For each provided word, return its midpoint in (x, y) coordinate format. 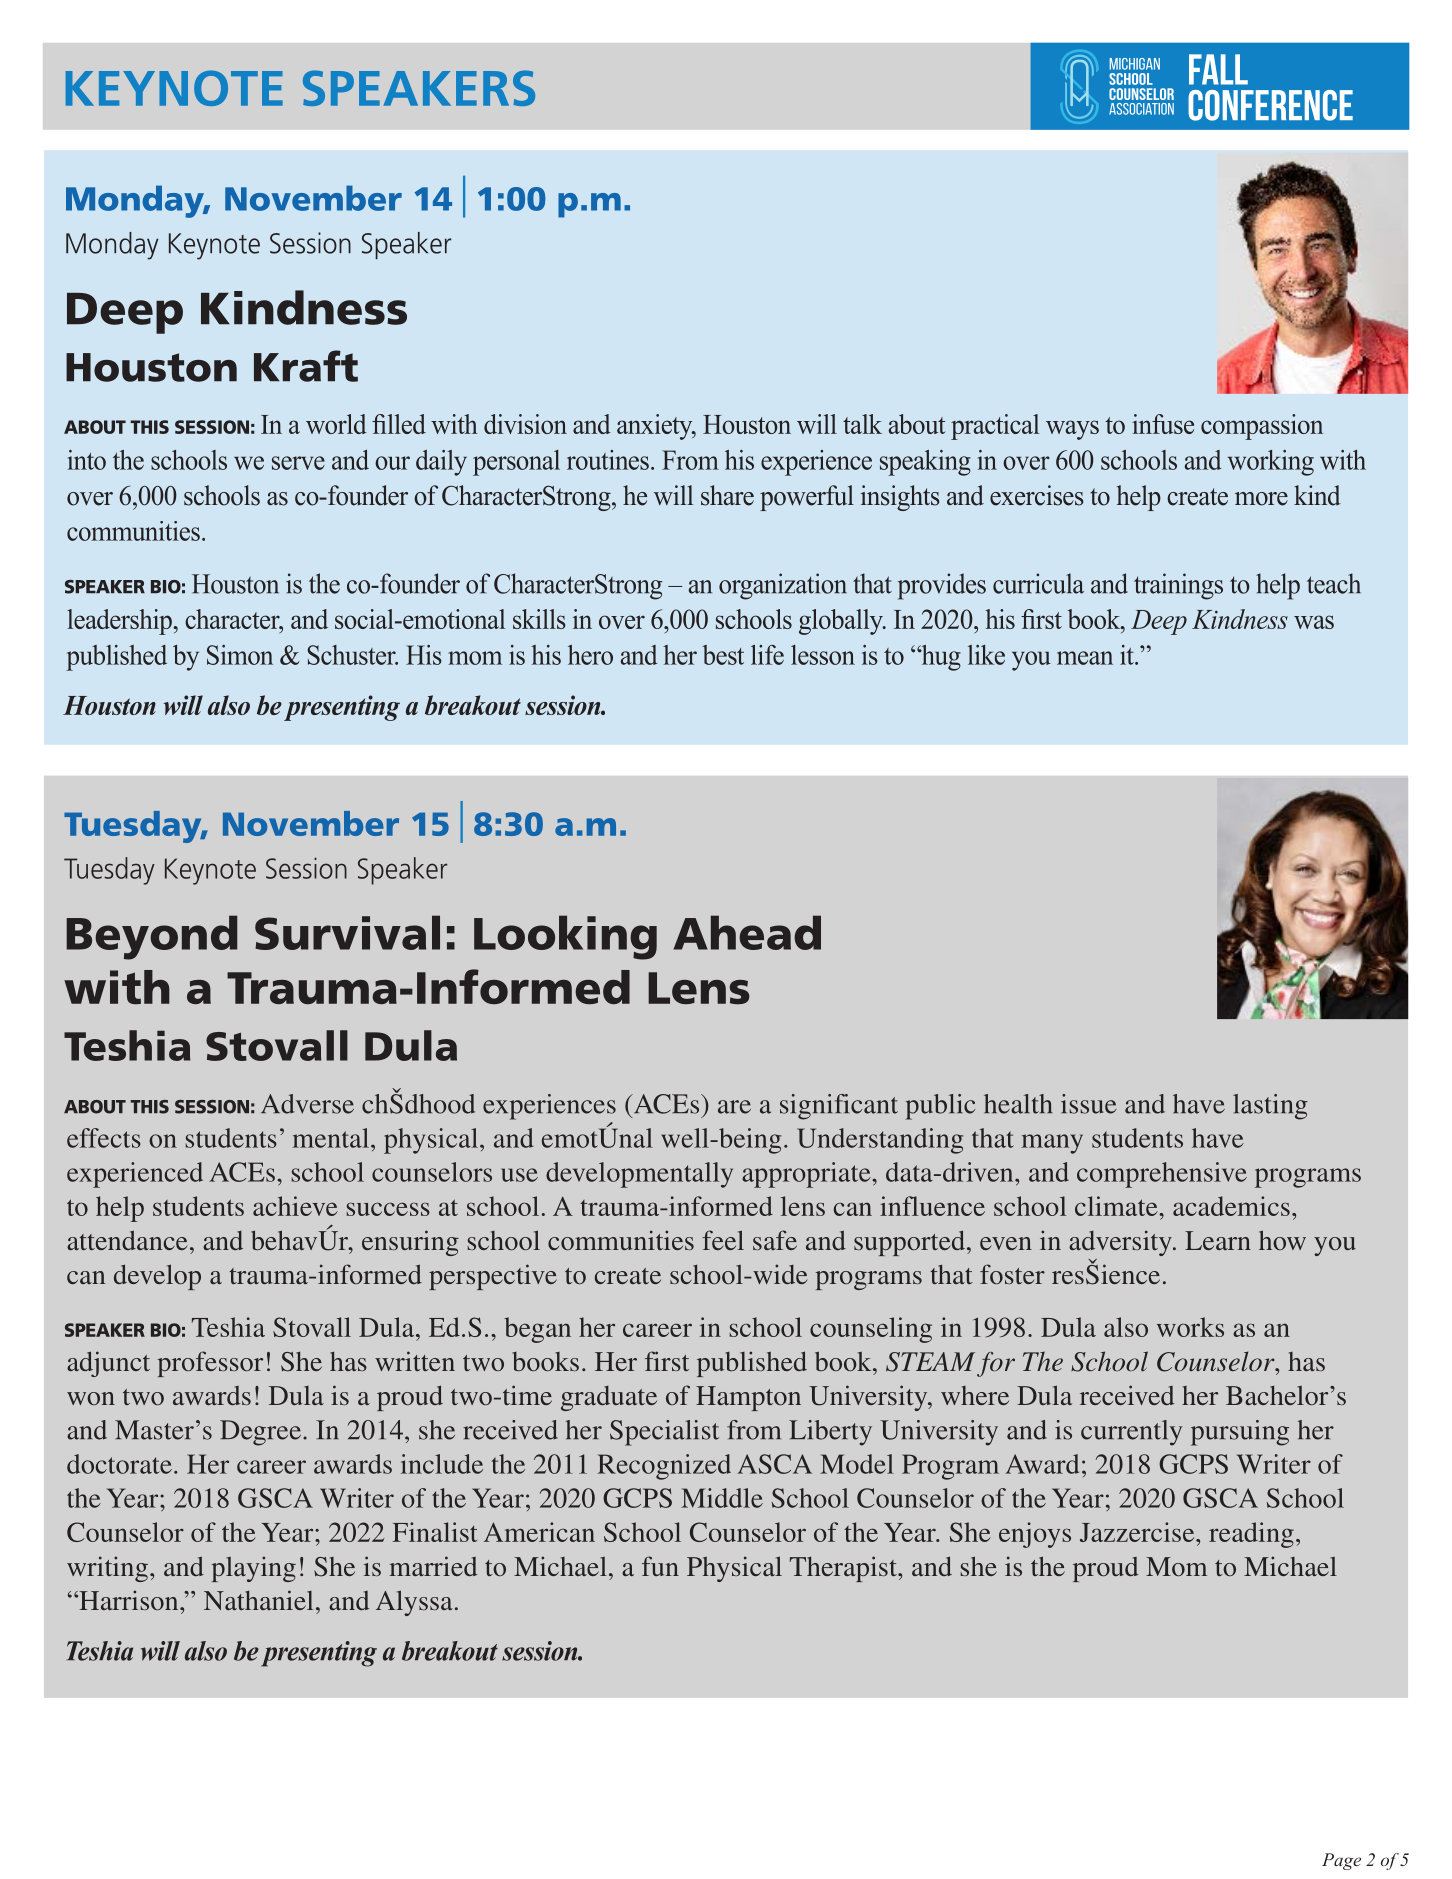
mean (1085, 658)
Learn (1218, 1240)
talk (862, 424)
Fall (1218, 69)
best (723, 655)
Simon (240, 655)
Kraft (306, 366)
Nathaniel (258, 1600)
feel (723, 1240)
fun (660, 1566)
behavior (301, 1238)
